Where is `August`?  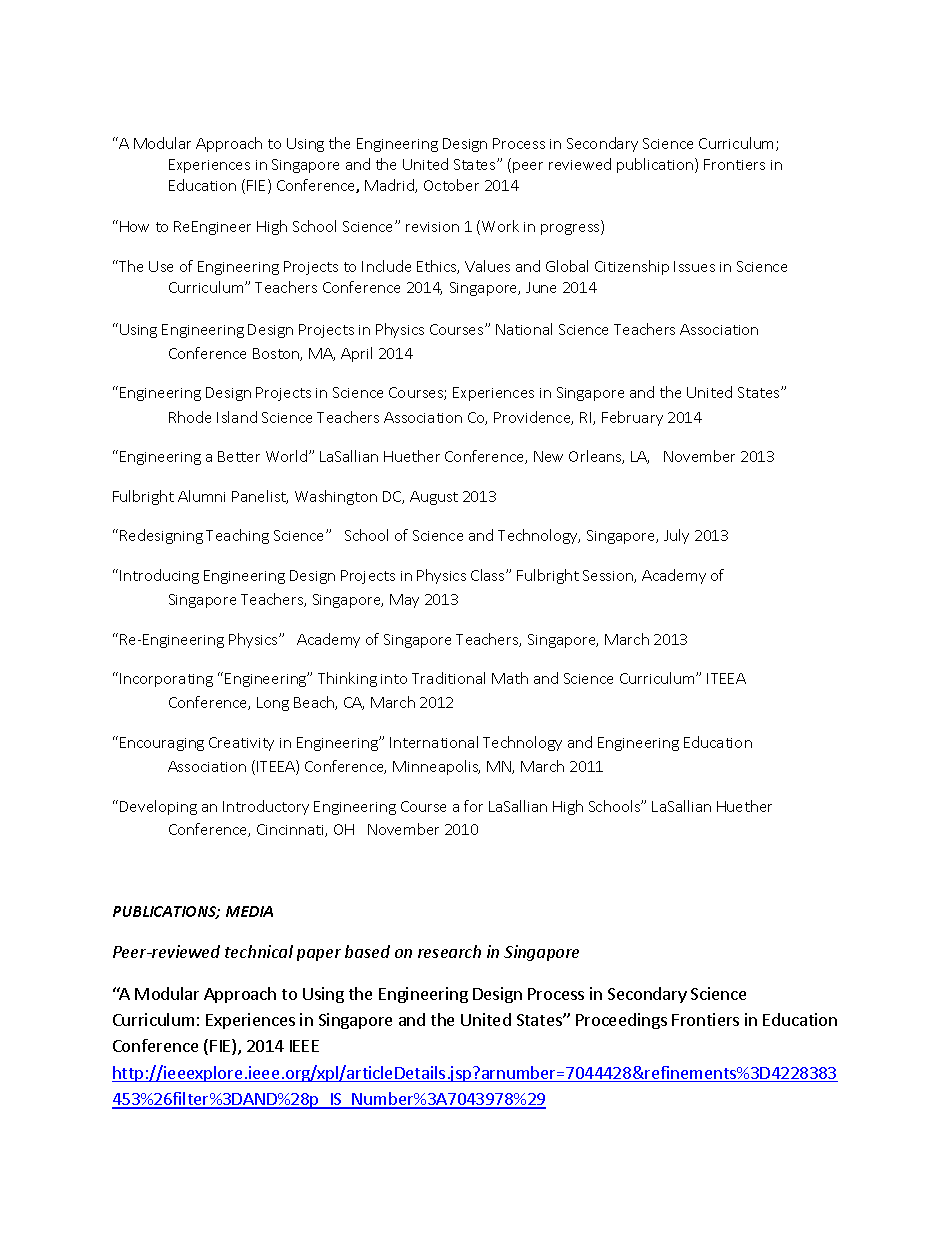
August is located at coordinates (434, 498).
